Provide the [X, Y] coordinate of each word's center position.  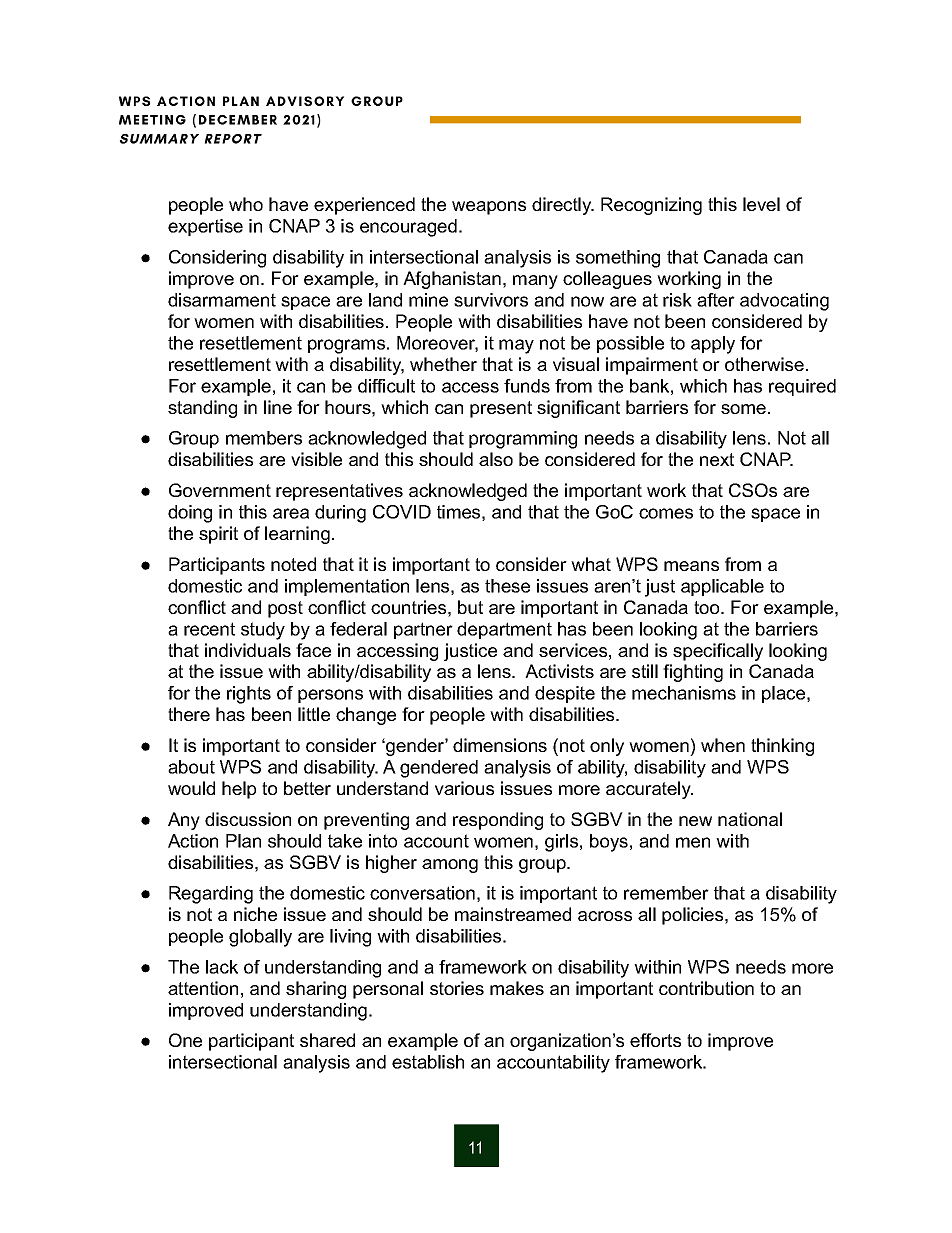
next [717, 459]
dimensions [500, 745]
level [761, 204]
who [246, 204]
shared [327, 1040]
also [496, 459]
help [239, 790]
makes [517, 988]
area [291, 513]
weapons [489, 208]
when [723, 745]
